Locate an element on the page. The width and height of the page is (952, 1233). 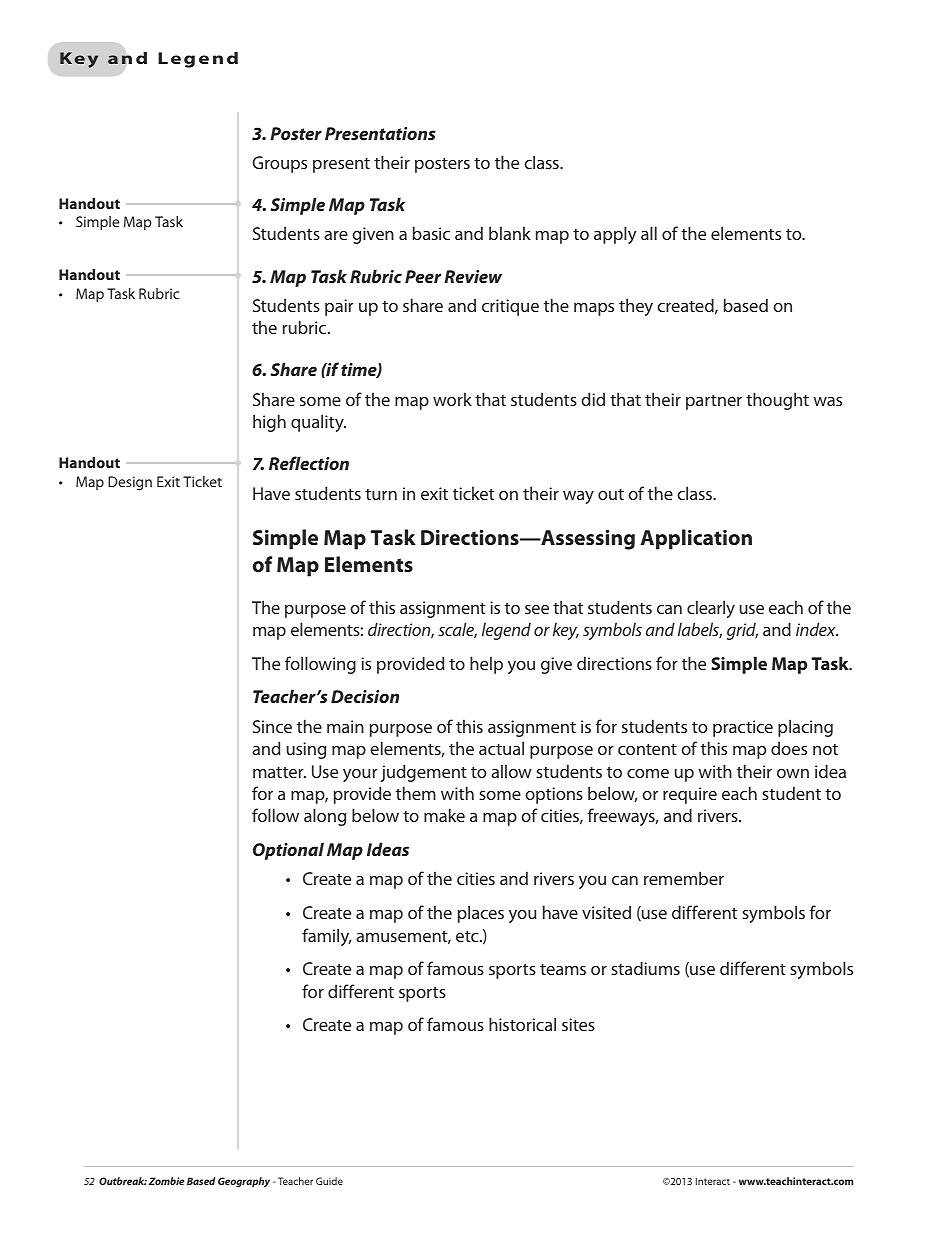
Geography is located at coordinates (244, 1182).
